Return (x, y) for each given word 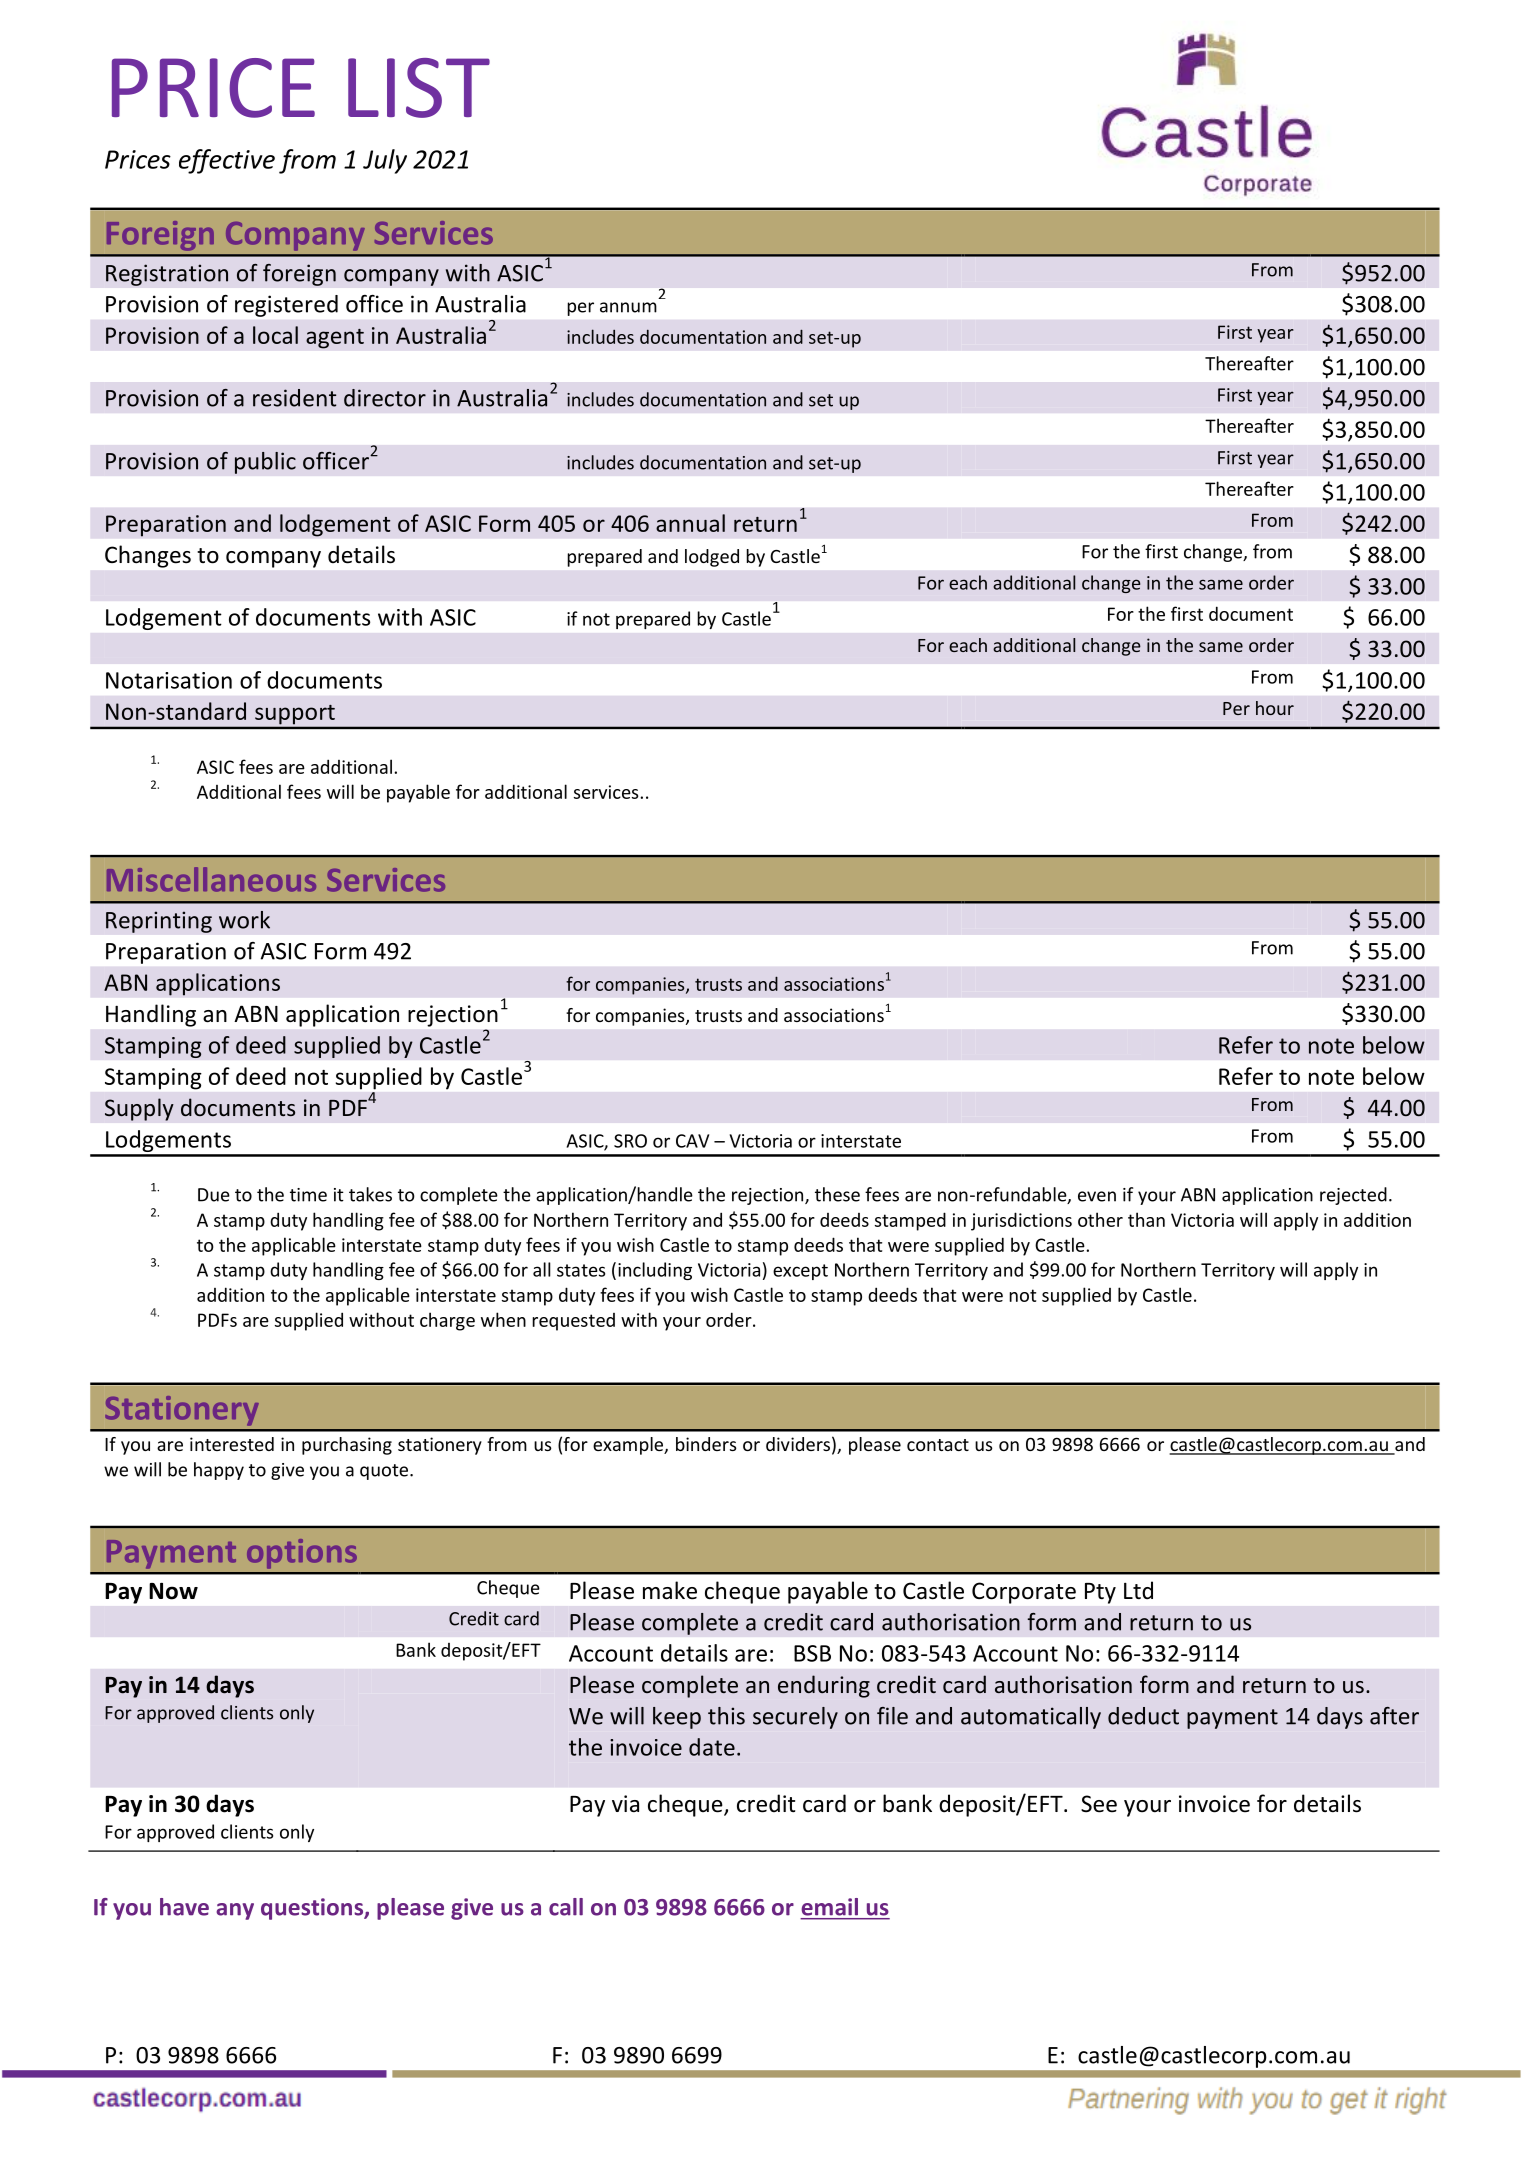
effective (227, 161)
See (1099, 1804)
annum (628, 307)
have (184, 1907)
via (625, 1803)
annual (690, 523)
